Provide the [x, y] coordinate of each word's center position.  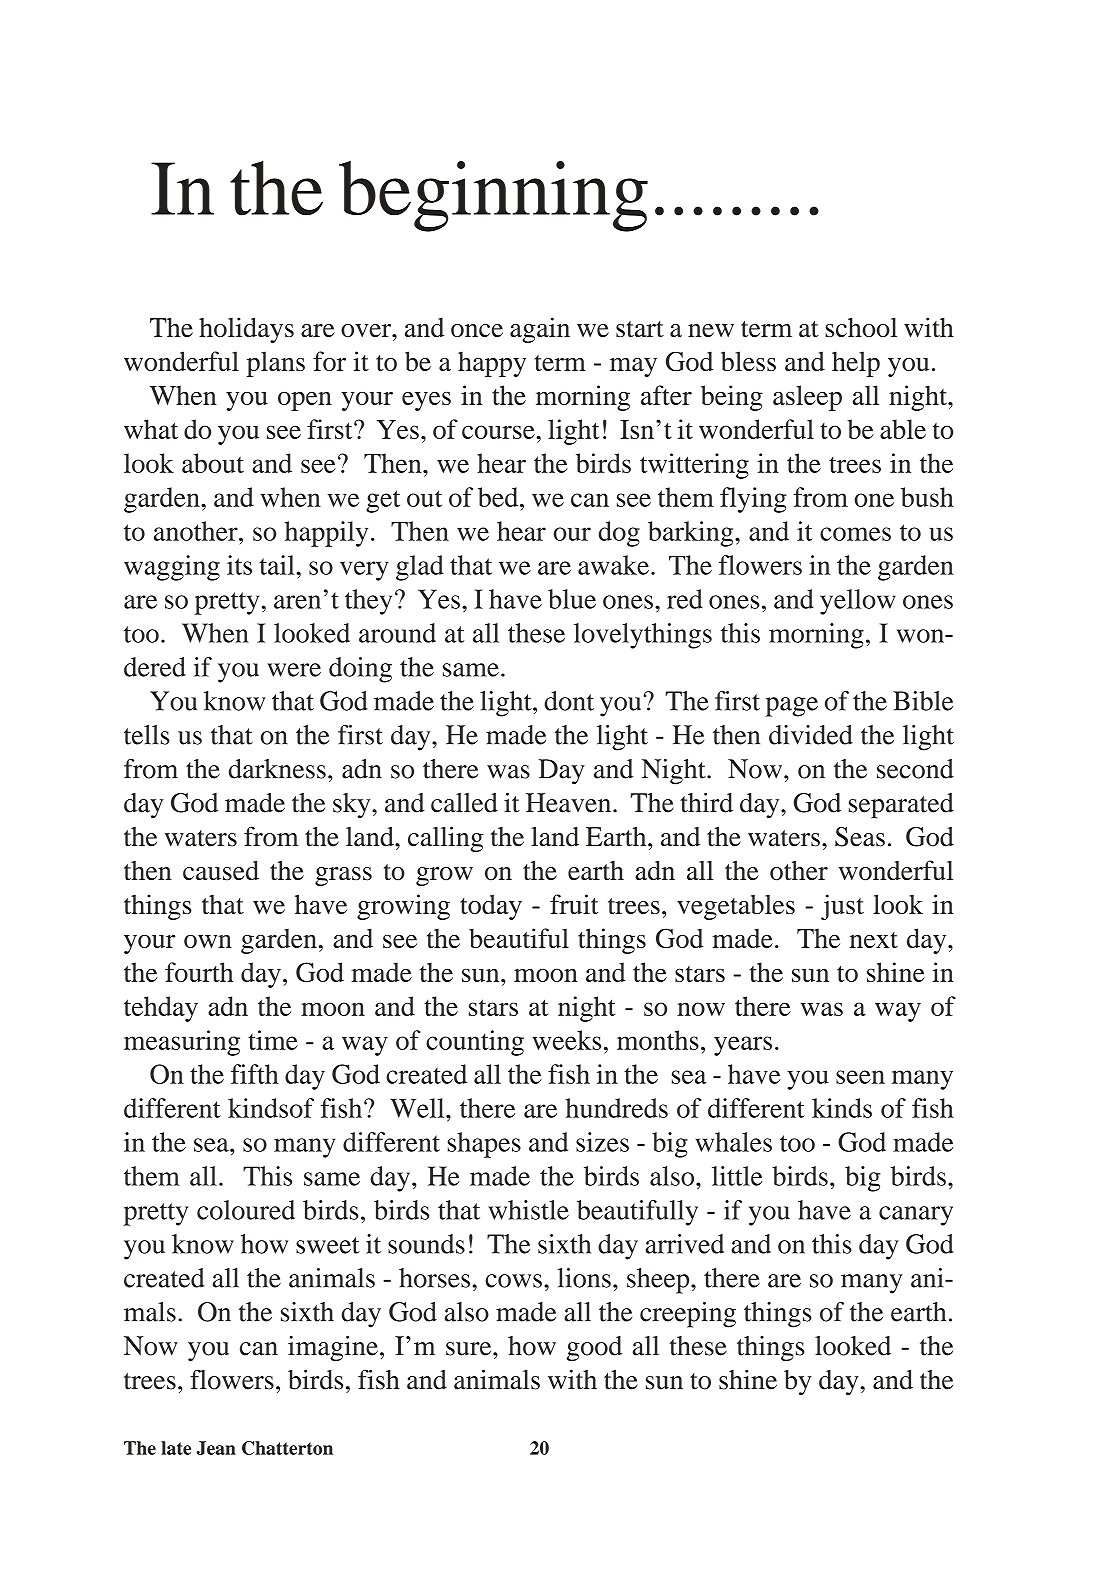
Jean [216, 1448]
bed [499, 497]
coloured [246, 1210]
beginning [493, 196]
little [737, 1176]
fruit [574, 904]
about [213, 463]
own [208, 941]
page [792, 707]
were [294, 670]
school [861, 327]
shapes [484, 1145]
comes [855, 534]
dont [569, 701]
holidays [246, 330]
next [874, 940]
